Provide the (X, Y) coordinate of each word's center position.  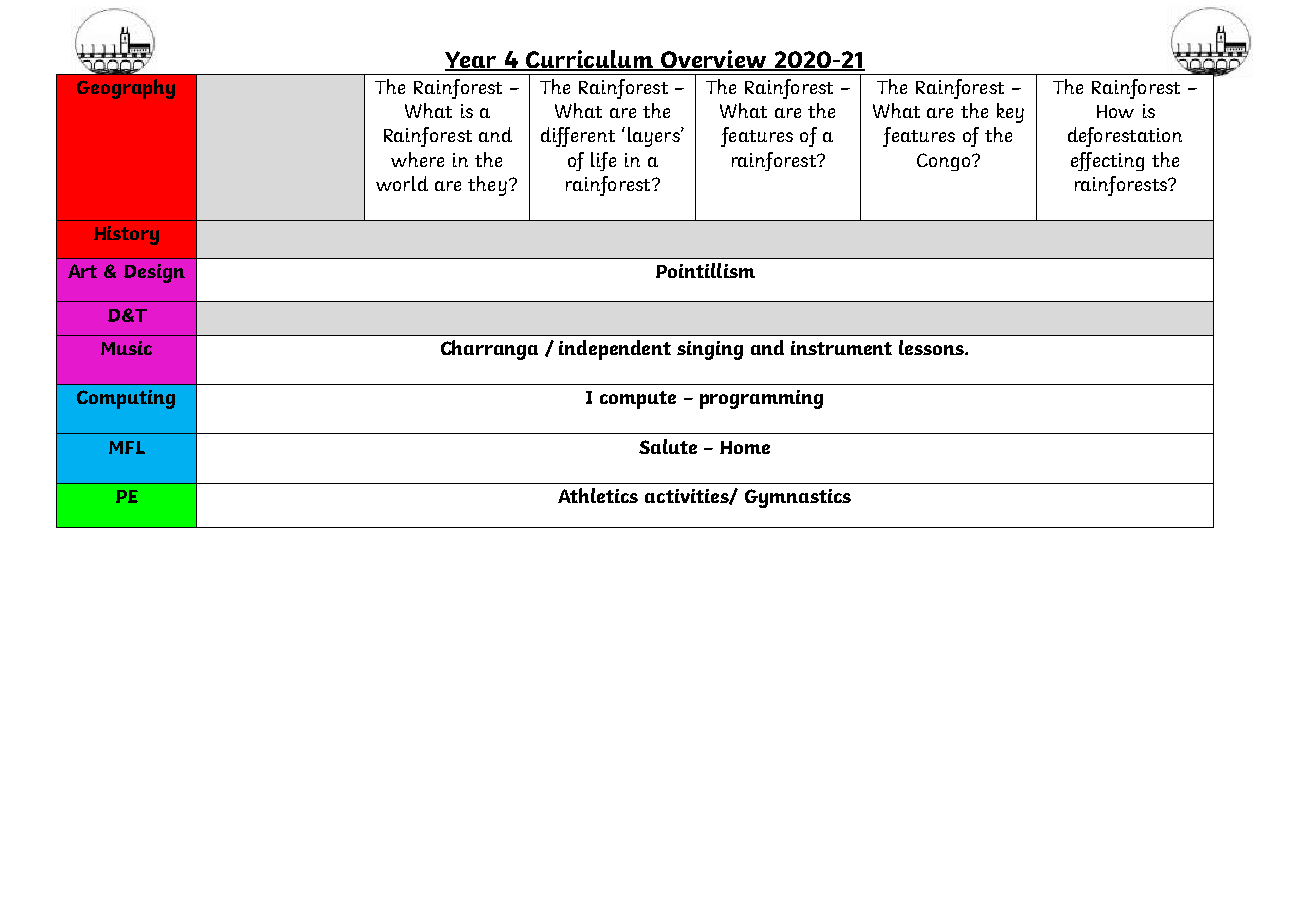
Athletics (598, 495)
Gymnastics (798, 498)
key (1010, 113)
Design (154, 273)
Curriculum (590, 60)
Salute (668, 446)
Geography (126, 89)
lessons (932, 347)
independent (615, 350)
